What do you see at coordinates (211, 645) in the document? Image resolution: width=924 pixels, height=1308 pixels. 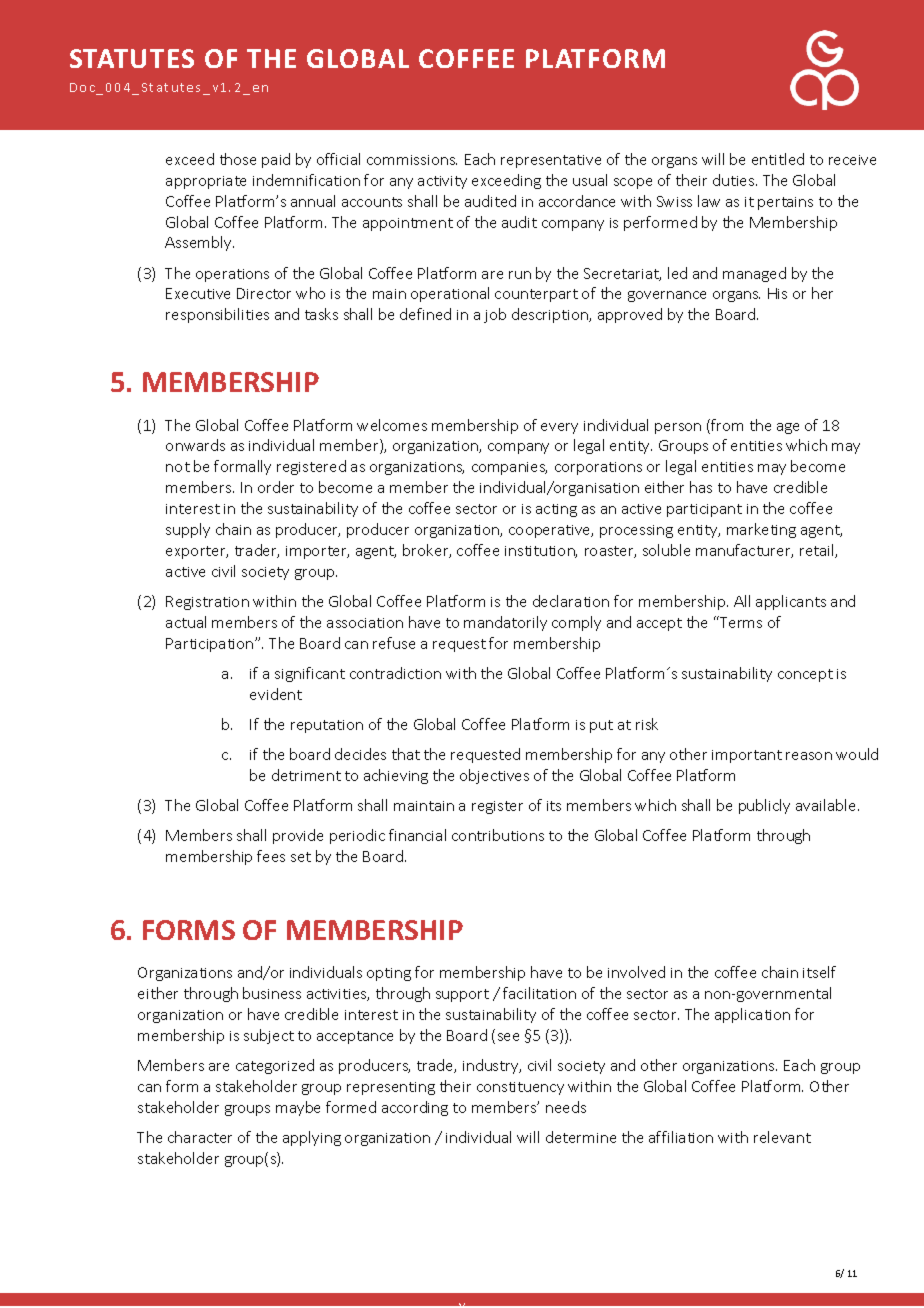 I see `Participation` at bounding box center [211, 645].
